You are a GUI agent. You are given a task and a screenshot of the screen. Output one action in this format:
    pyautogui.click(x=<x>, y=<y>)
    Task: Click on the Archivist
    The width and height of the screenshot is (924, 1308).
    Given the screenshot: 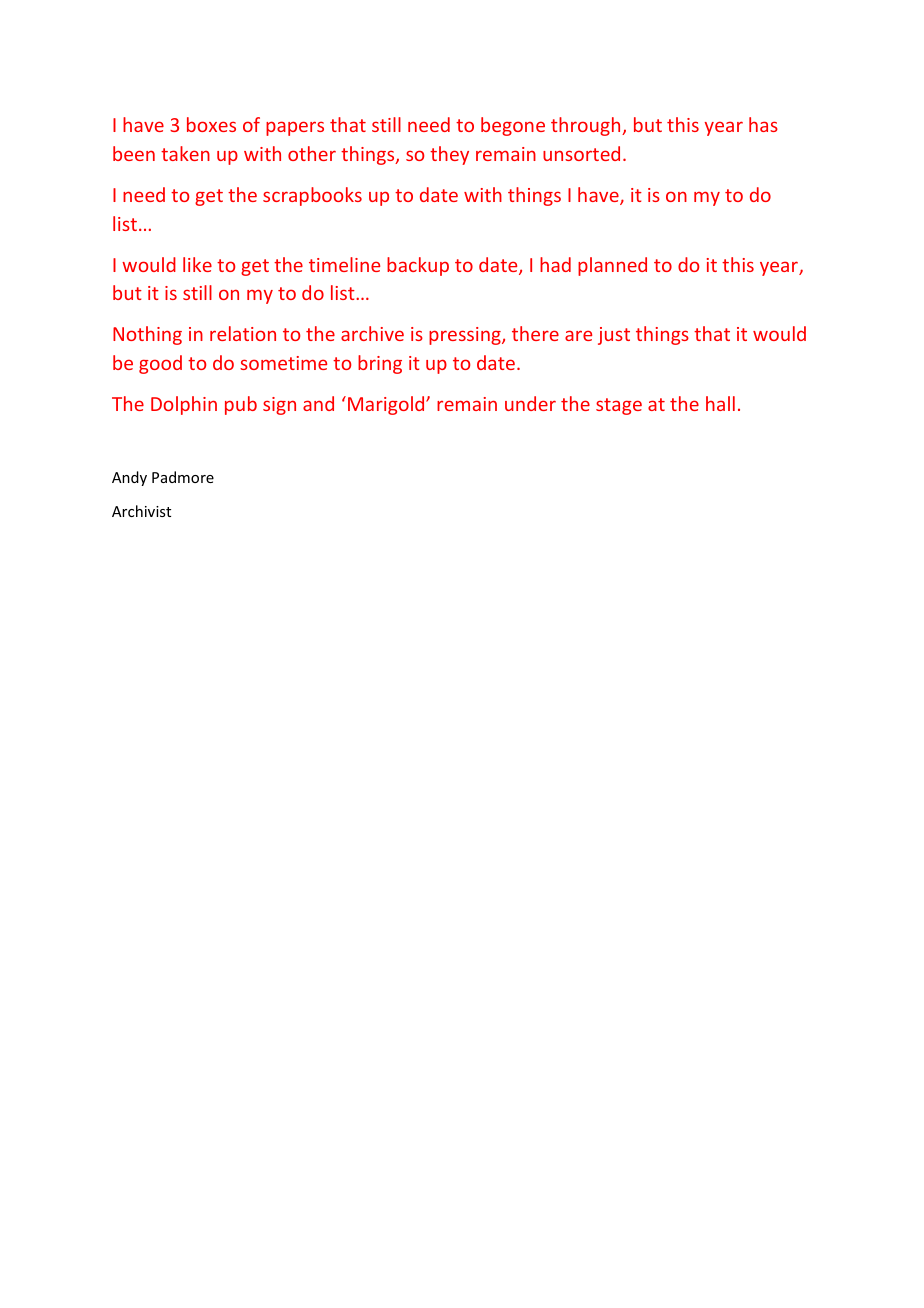 What is the action you would take?
    pyautogui.click(x=141, y=511)
